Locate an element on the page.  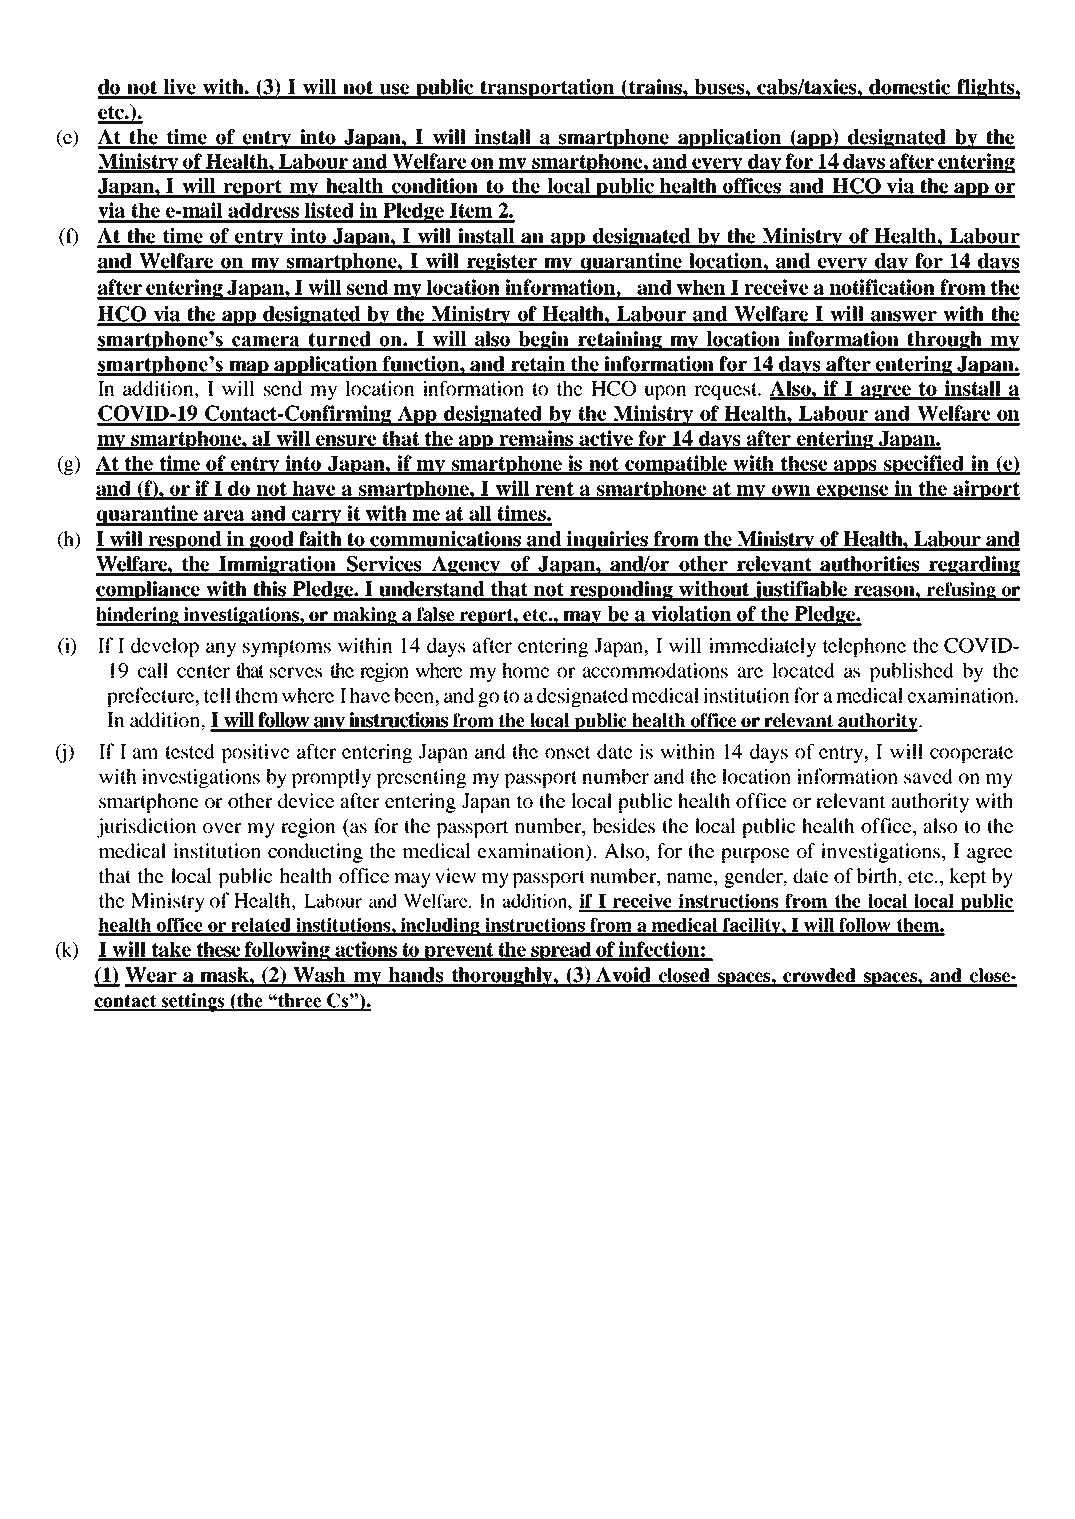
conducting is located at coordinates (315, 853).
